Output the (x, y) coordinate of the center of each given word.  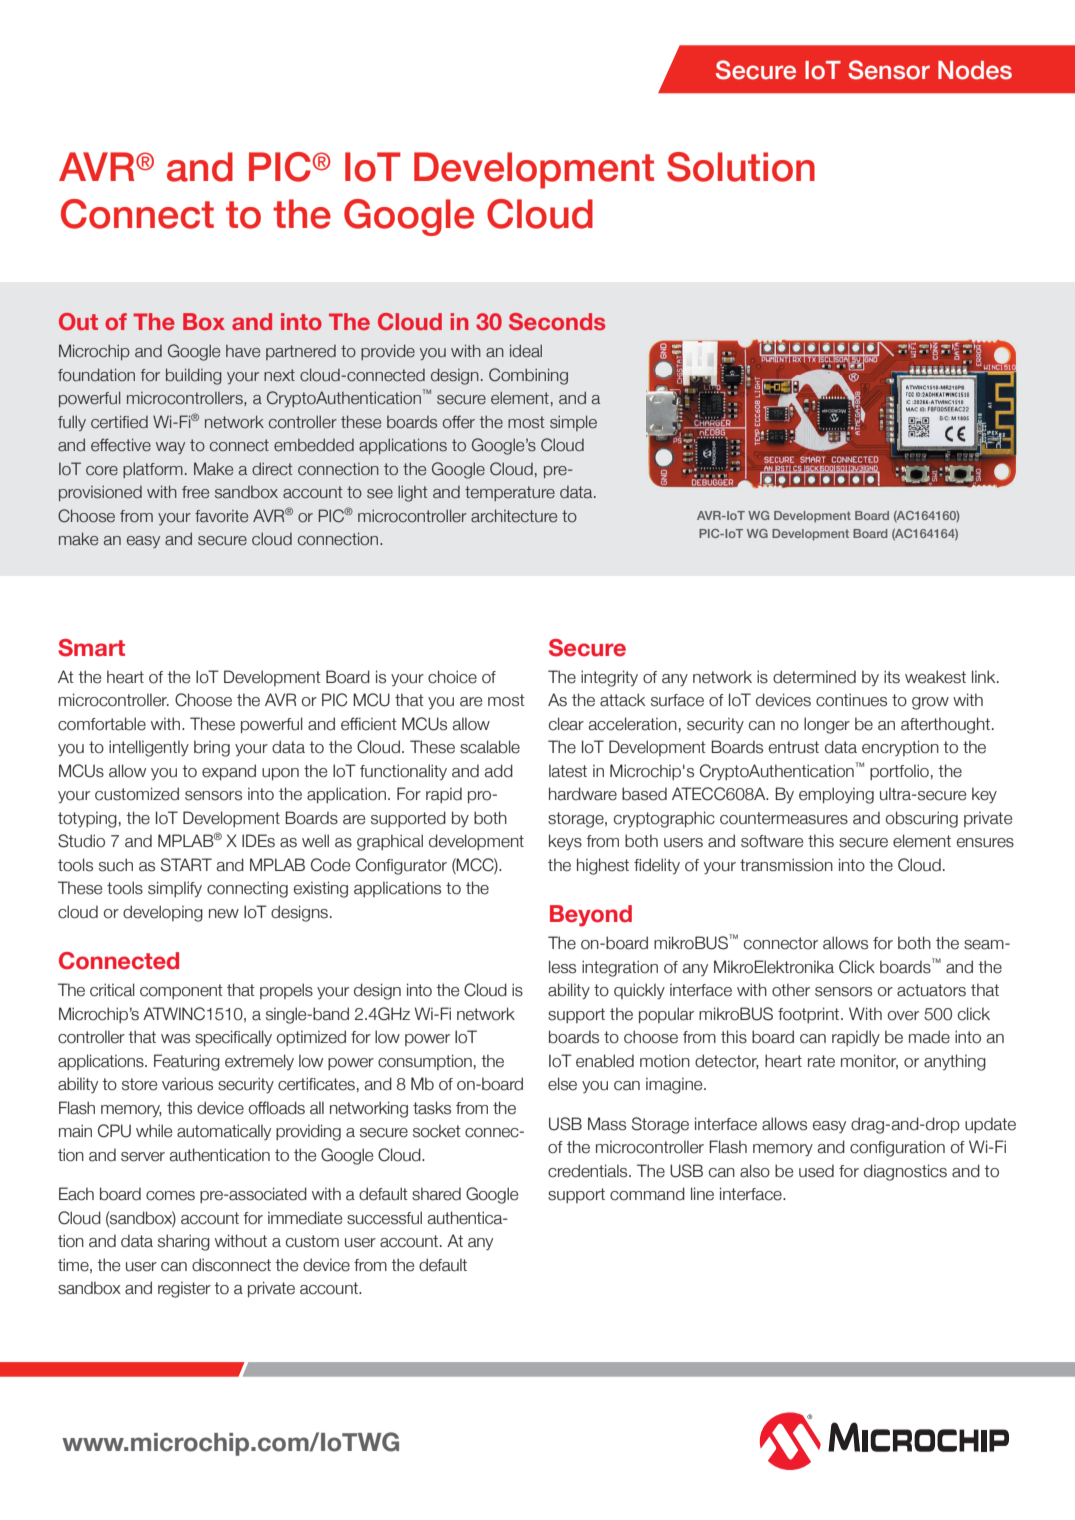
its (892, 677)
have (243, 351)
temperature (510, 493)
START (186, 865)
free (195, 492)
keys (565, 842)
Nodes (975, 70)
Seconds (557, 321)
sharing (184, 1242)
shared (436, 1194)
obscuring (922, 819)
